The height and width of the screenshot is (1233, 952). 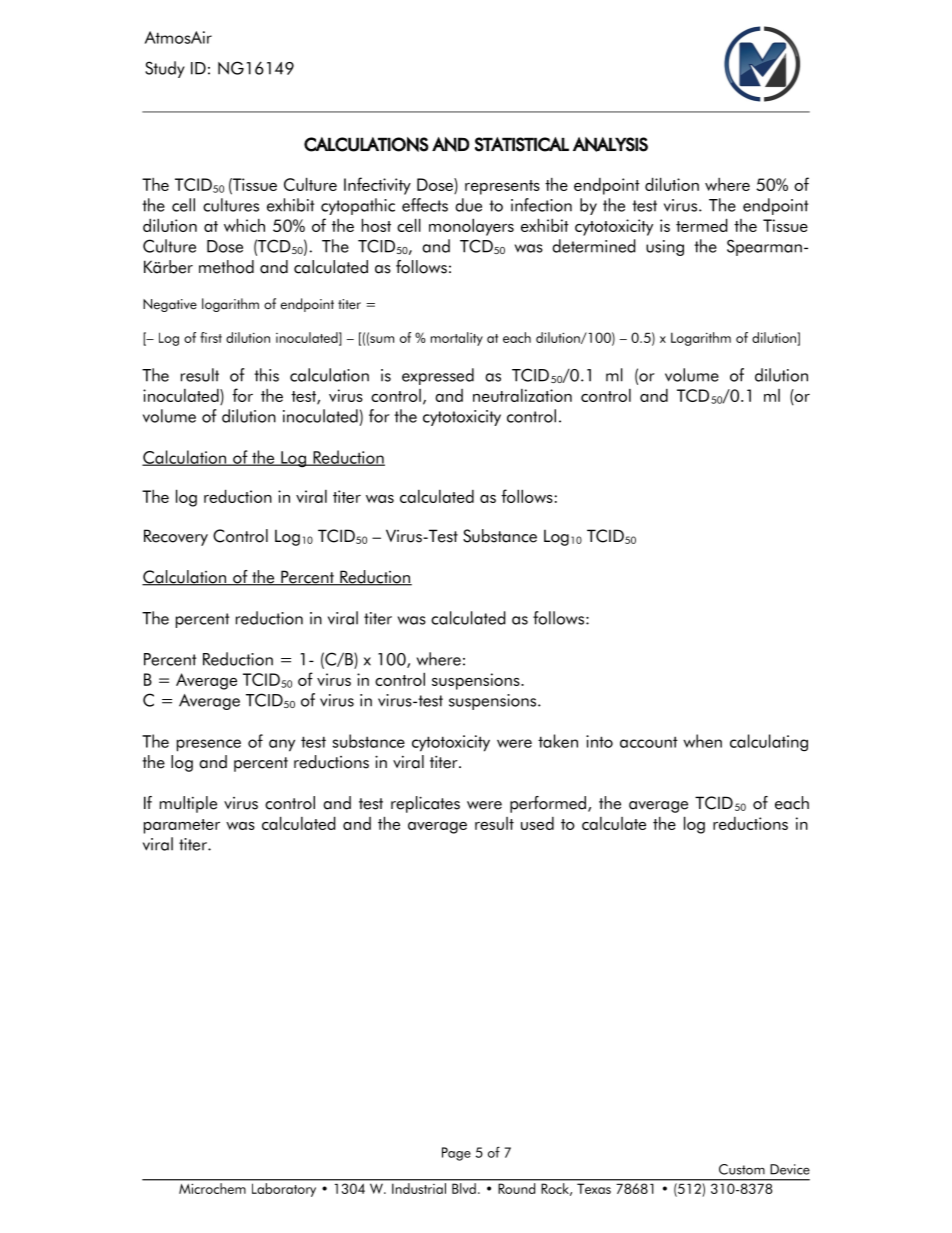 I want to click on taken, so click(x=558, y=741).
